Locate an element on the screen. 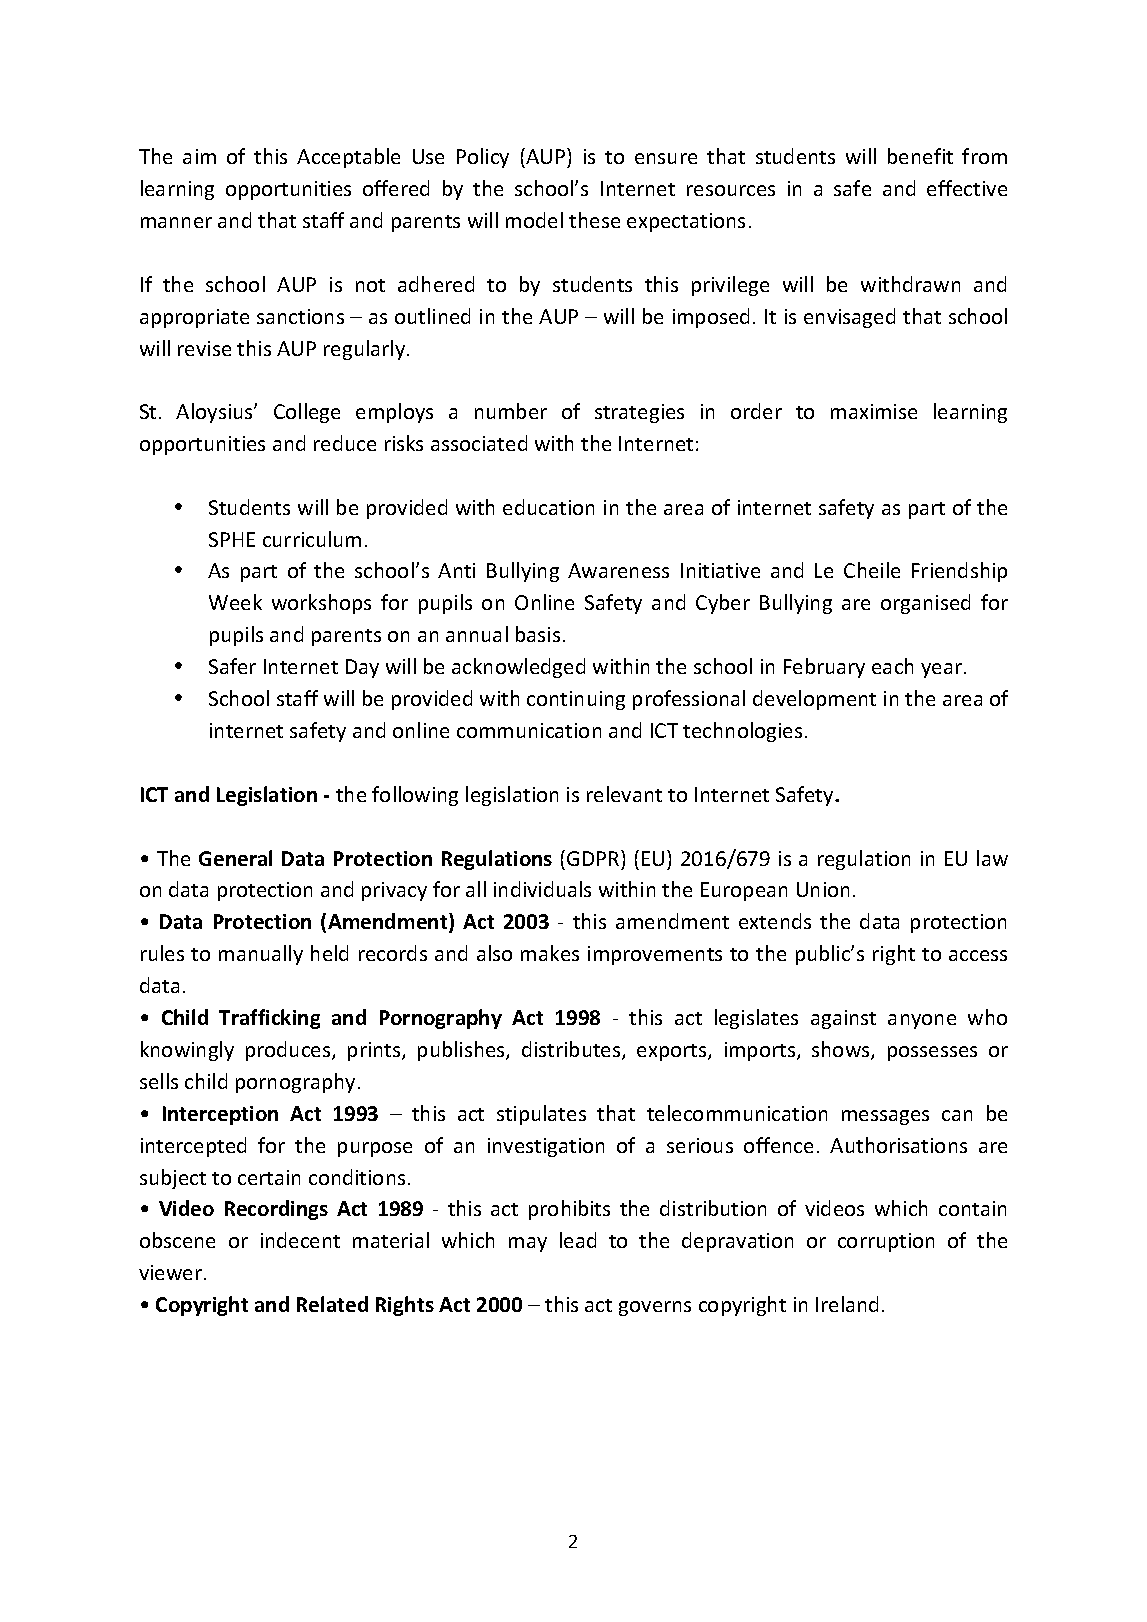 Image resolution: width=1147 pixels, height=1622 pixels. these is located at coordinates (594, 220).
